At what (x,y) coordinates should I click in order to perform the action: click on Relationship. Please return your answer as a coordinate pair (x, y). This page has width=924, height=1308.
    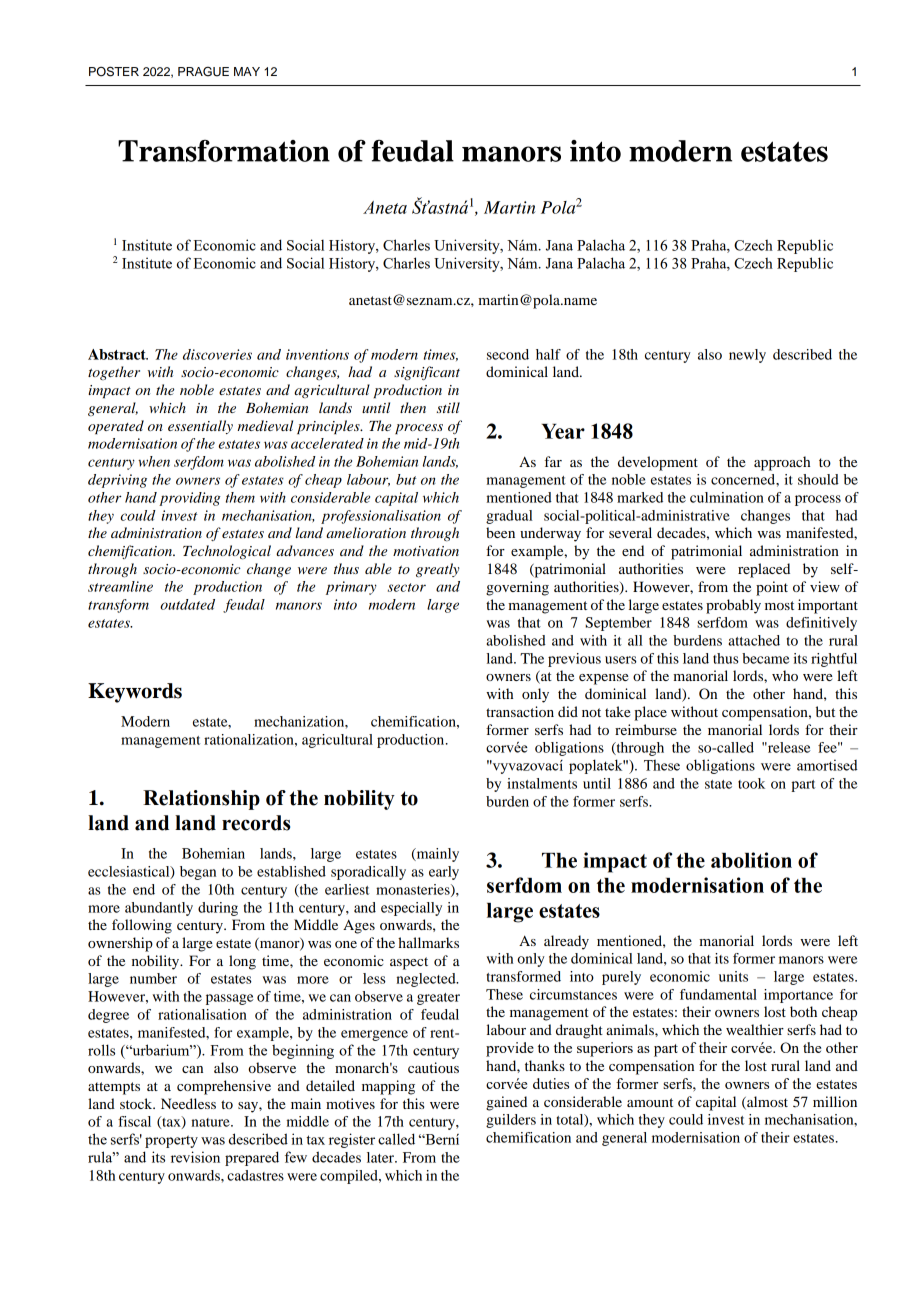
    Looking at the image, I should click on (201, 800).
